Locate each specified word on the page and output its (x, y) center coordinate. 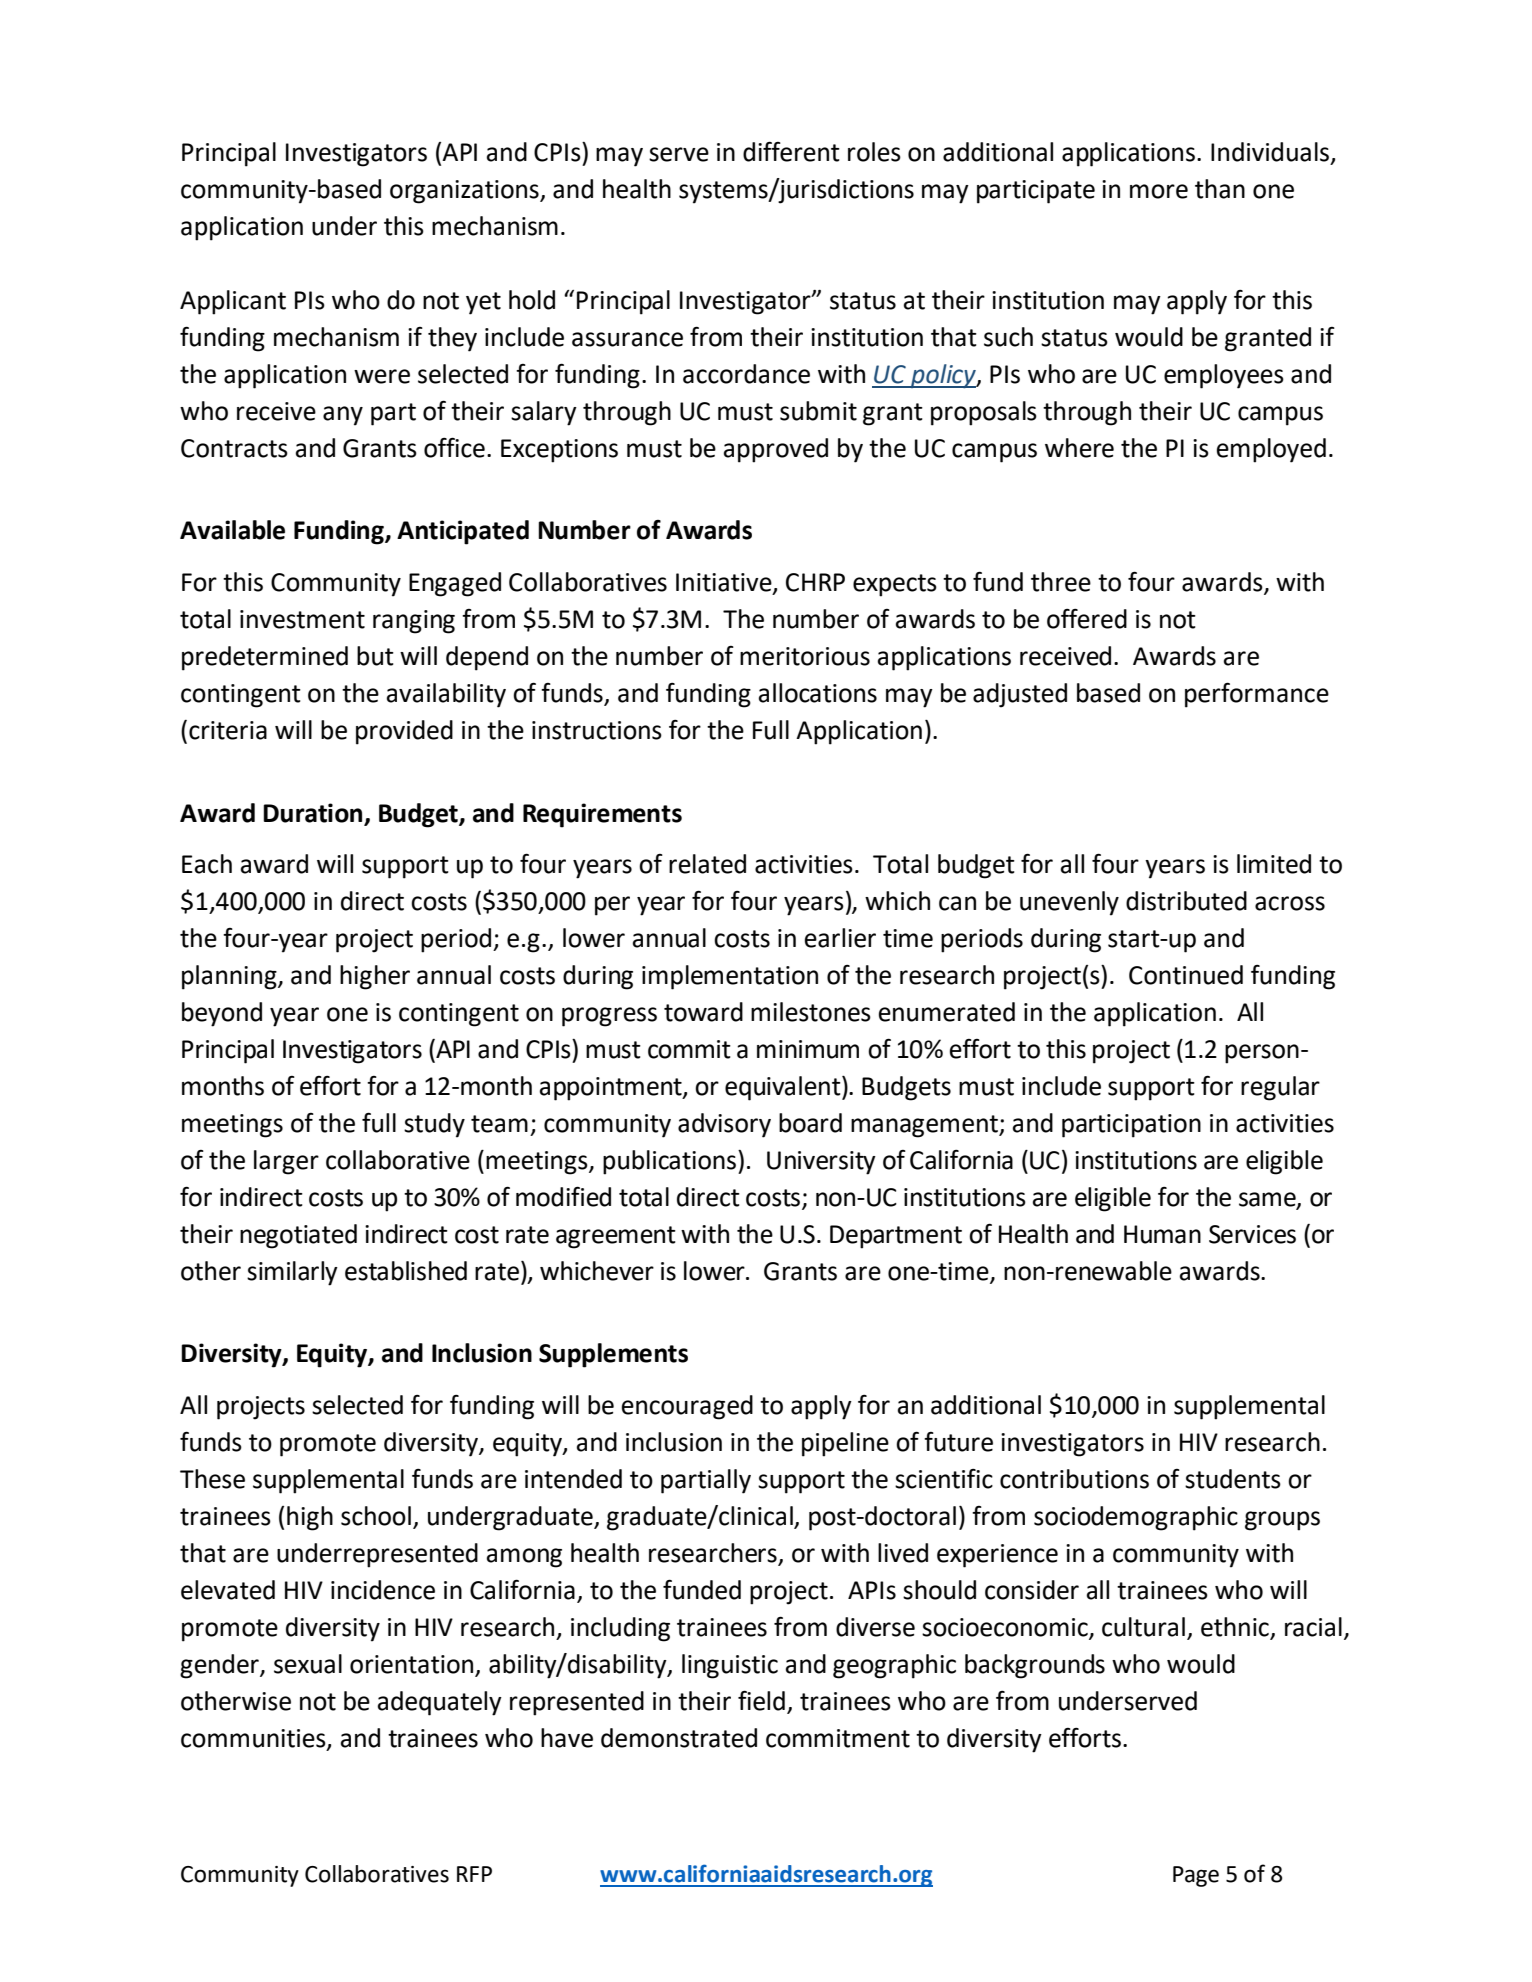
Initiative (725, 583)
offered (1087, 619)
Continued (1186, 975)
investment (302, 619)
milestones (811, 1012)
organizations (465, 192)
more (1159, 191)
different (791, 151)
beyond (222, 1014)
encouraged (687, 1407)
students (1233, 1479)
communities (254, 1739)
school (376, 1516)
